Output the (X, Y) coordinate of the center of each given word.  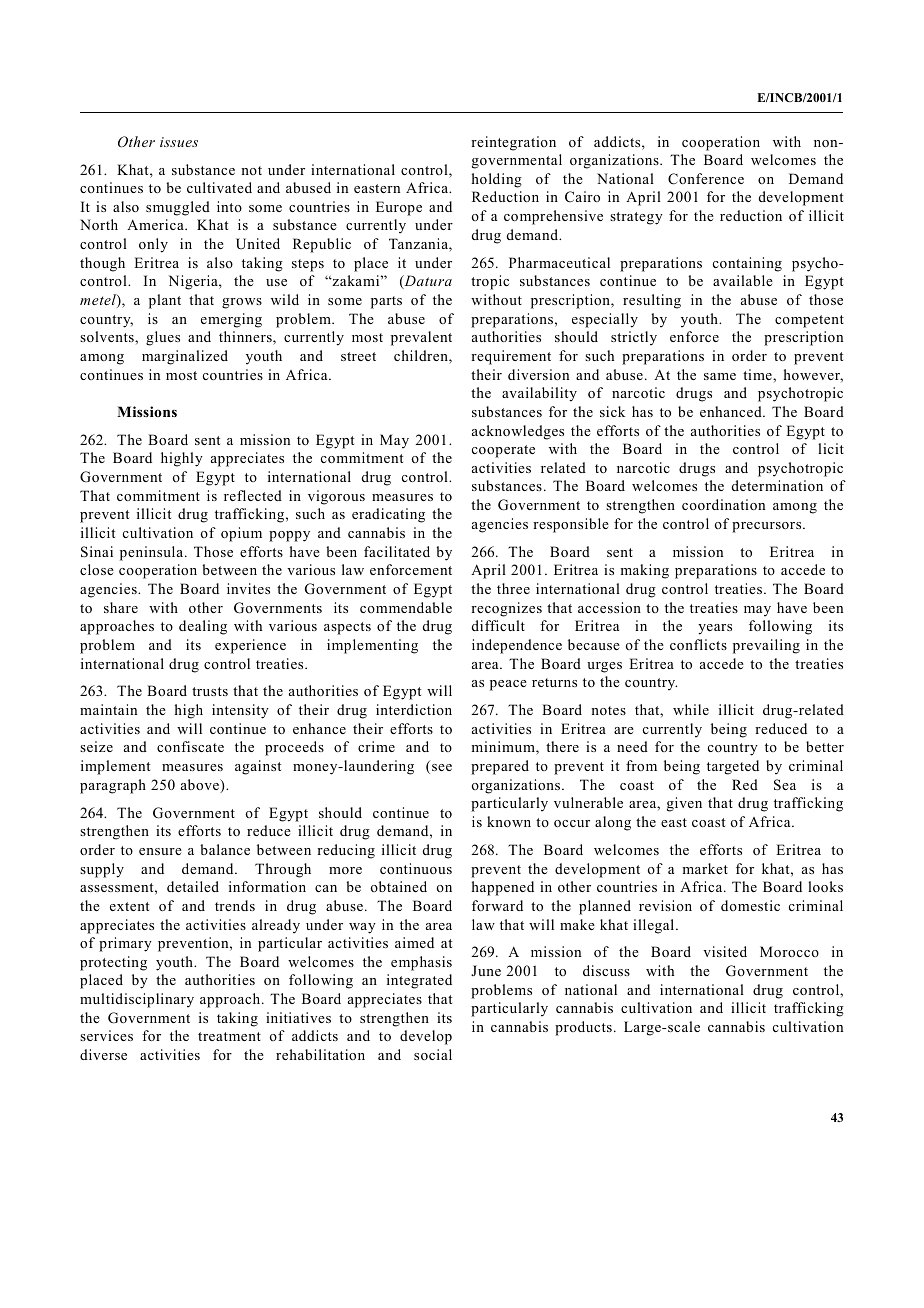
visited (725, 951)
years (715, 629)
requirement (511, 357)
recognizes (506, 609)
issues (179, 142)
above (201, 786)
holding (497, 180)
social (433, 1054)
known (509, 821)
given (684, 804)
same (720, 376)
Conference (706, 179)
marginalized (185, 357)
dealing (203, 627)
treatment (229, 1036)
